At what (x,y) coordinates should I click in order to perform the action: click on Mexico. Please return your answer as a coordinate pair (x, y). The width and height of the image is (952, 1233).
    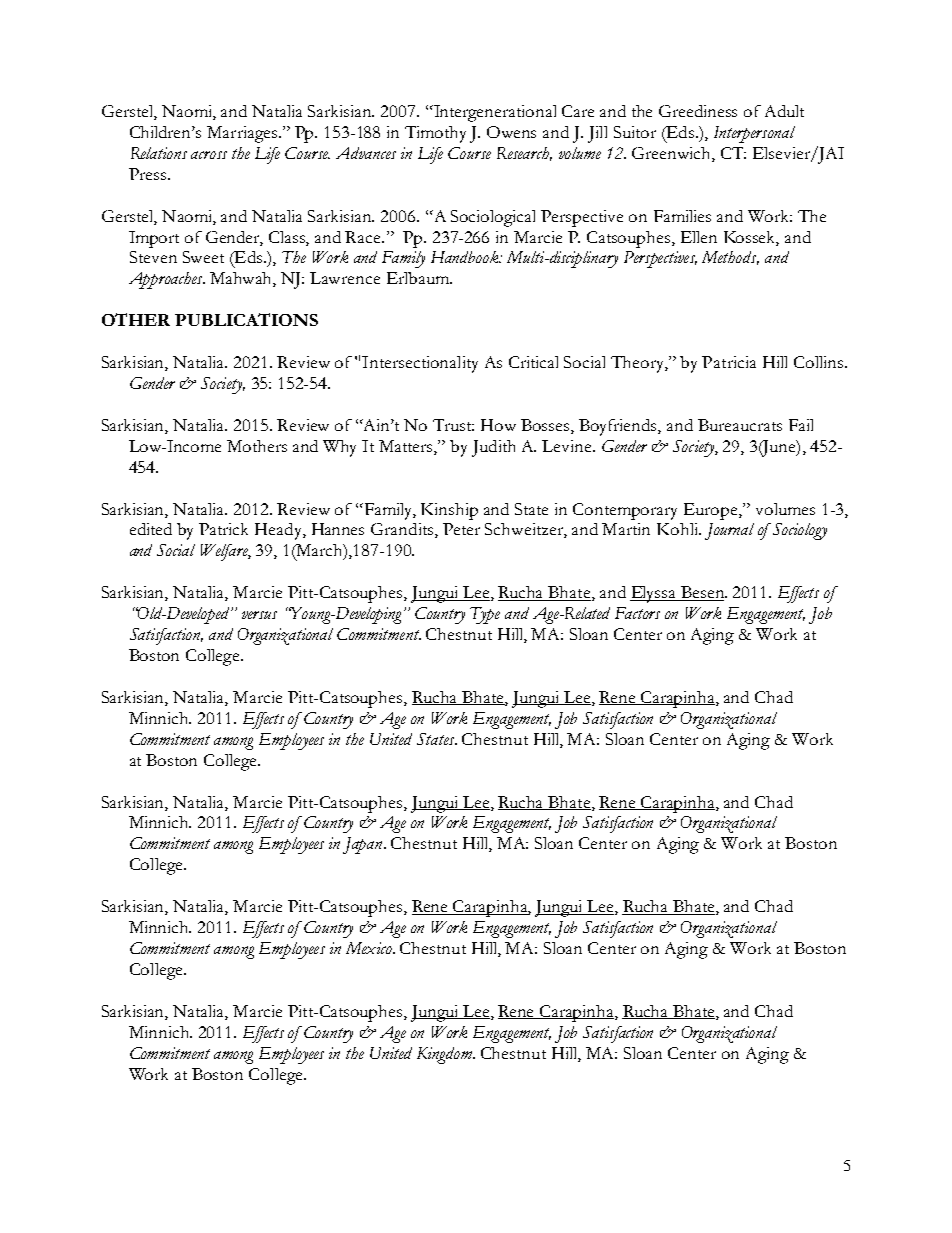
    Looking at the image, I should click on (370, 948).
